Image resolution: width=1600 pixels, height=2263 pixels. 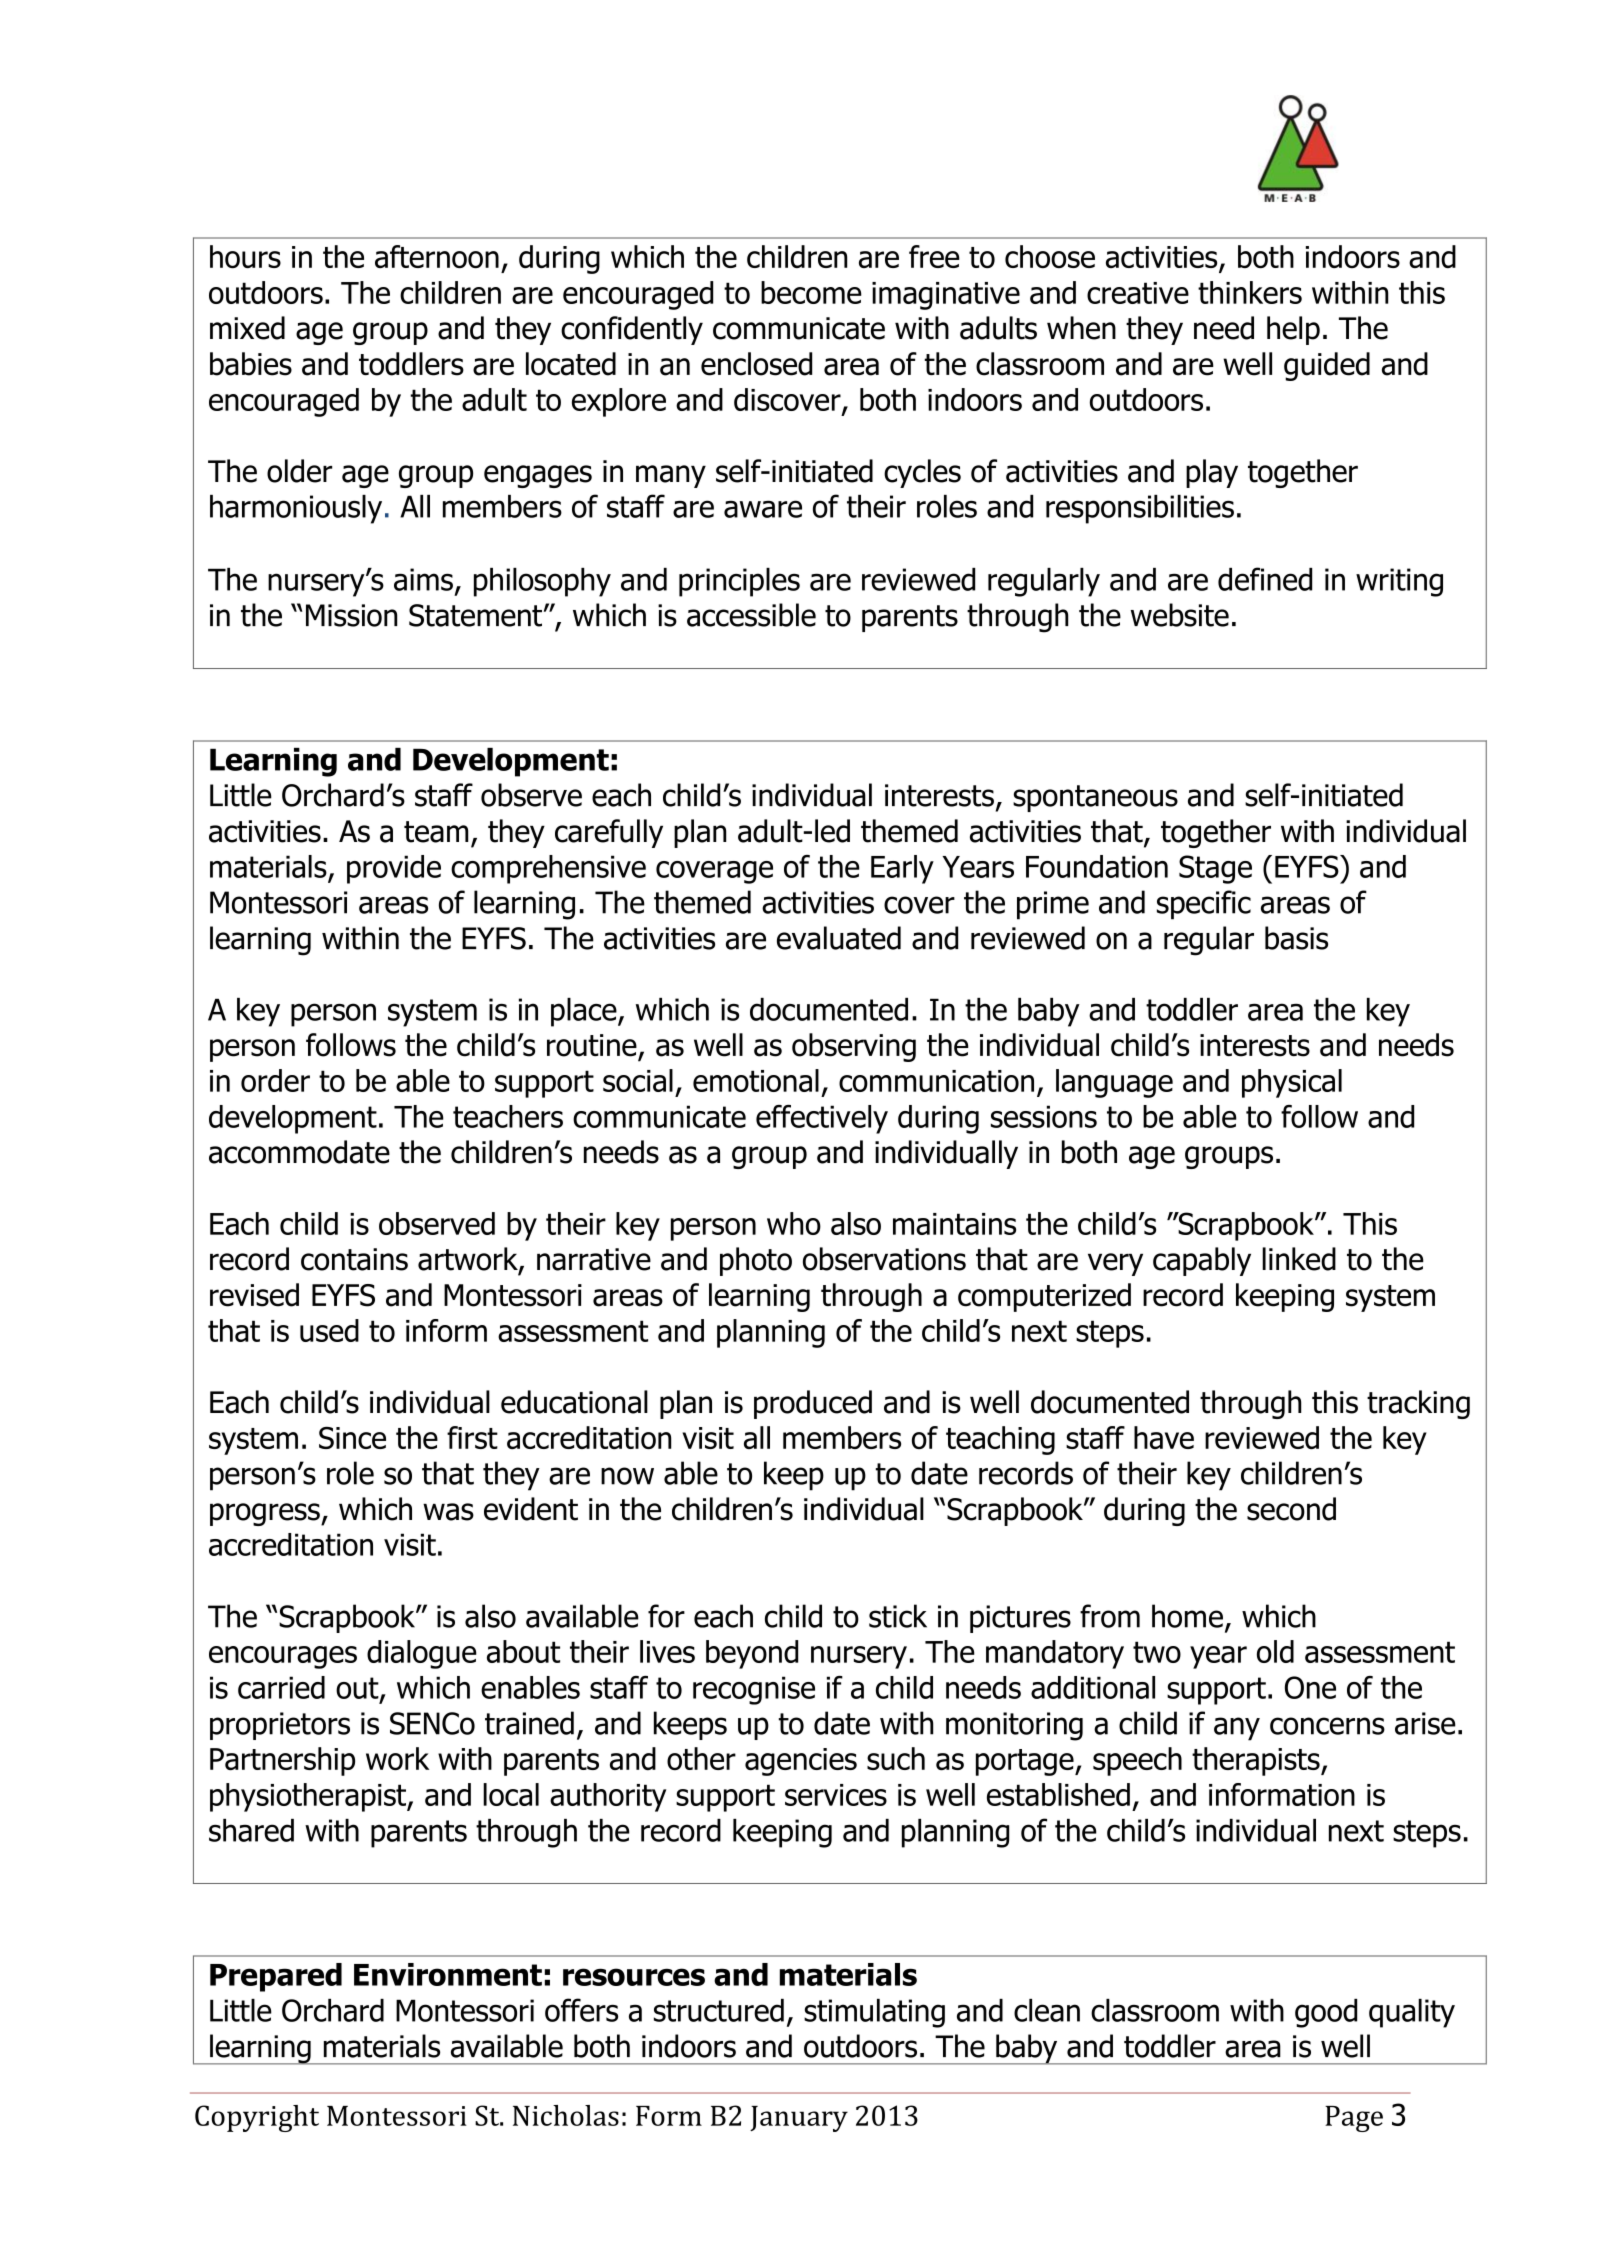 What do you see at coordinates (1299, 1259) in the screenshot?
I see `linked` at bounding box center [1299, 1259].
